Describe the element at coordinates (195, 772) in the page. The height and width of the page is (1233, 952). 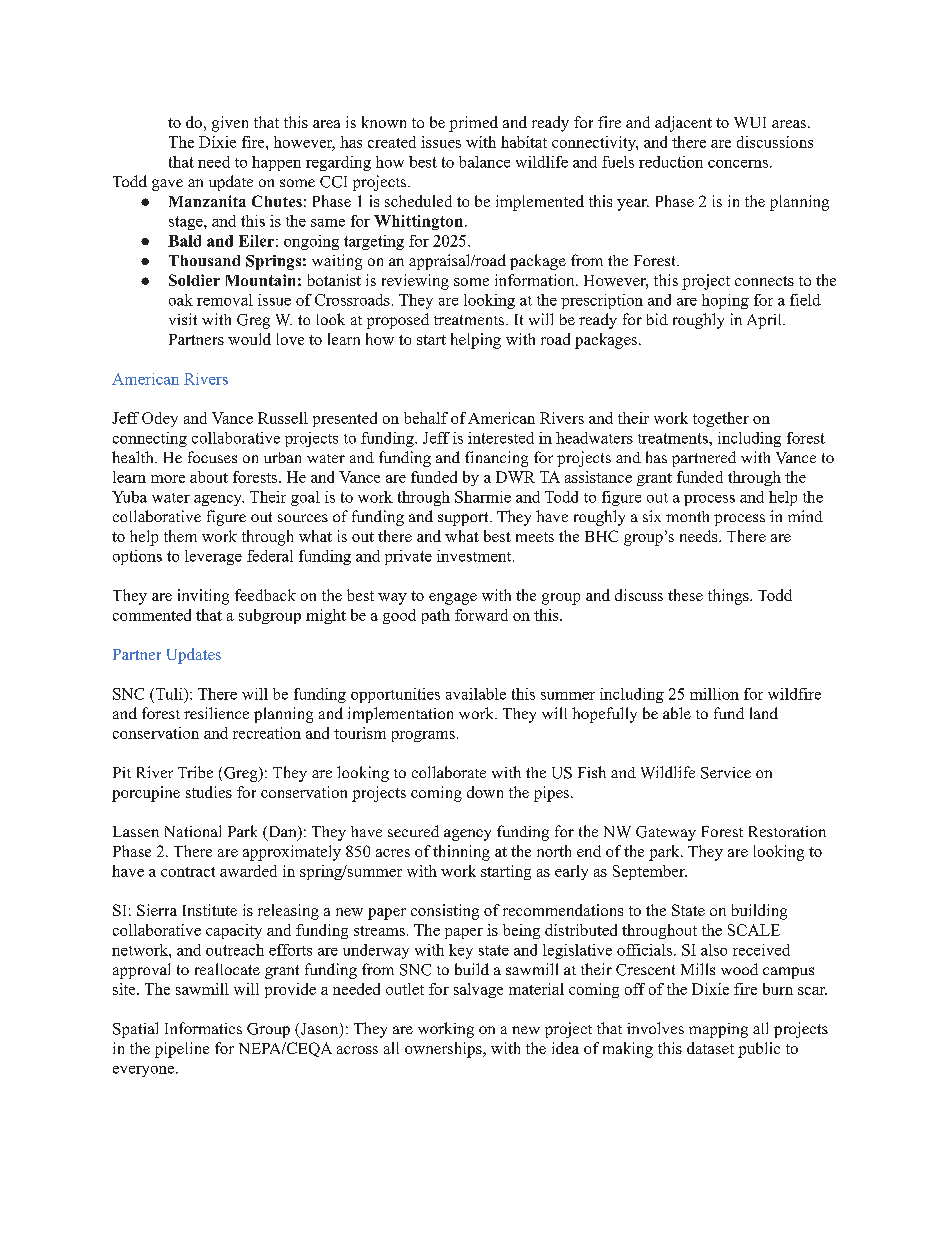
I see `Tribe` at that location.
